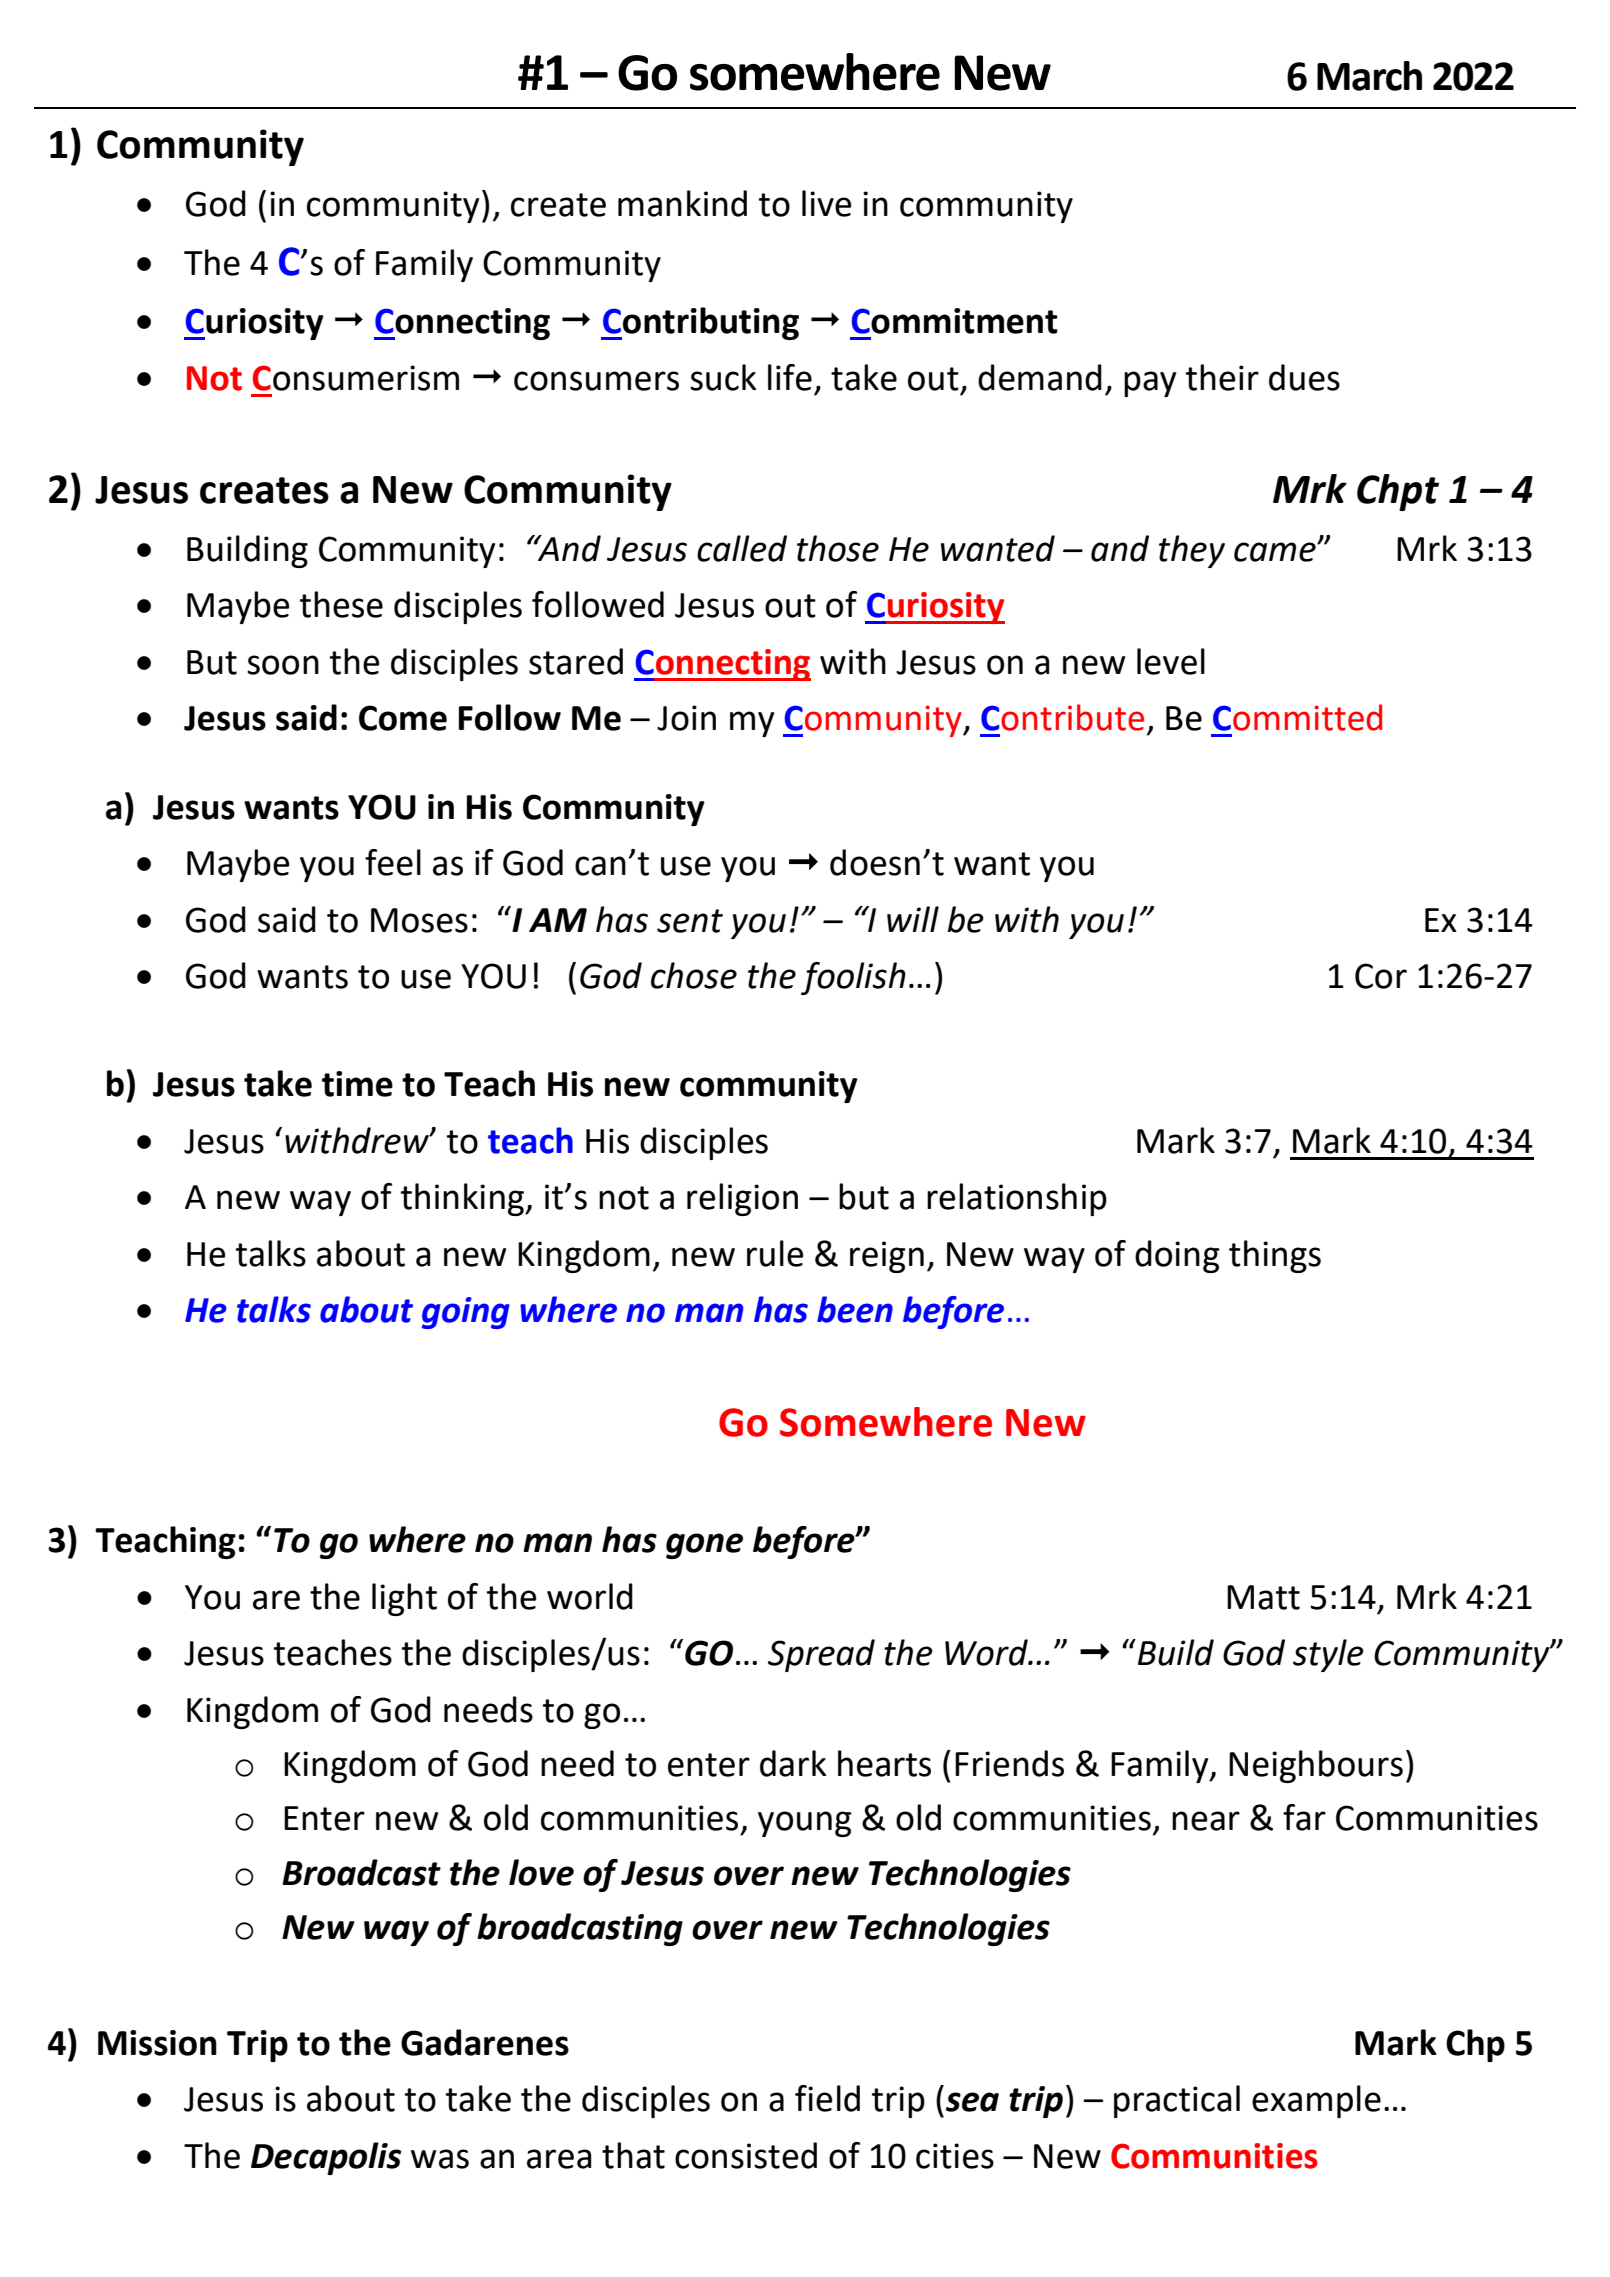  Describe the element at coordinates (440, 2159) in the screenshot. I see `was` at that location.
